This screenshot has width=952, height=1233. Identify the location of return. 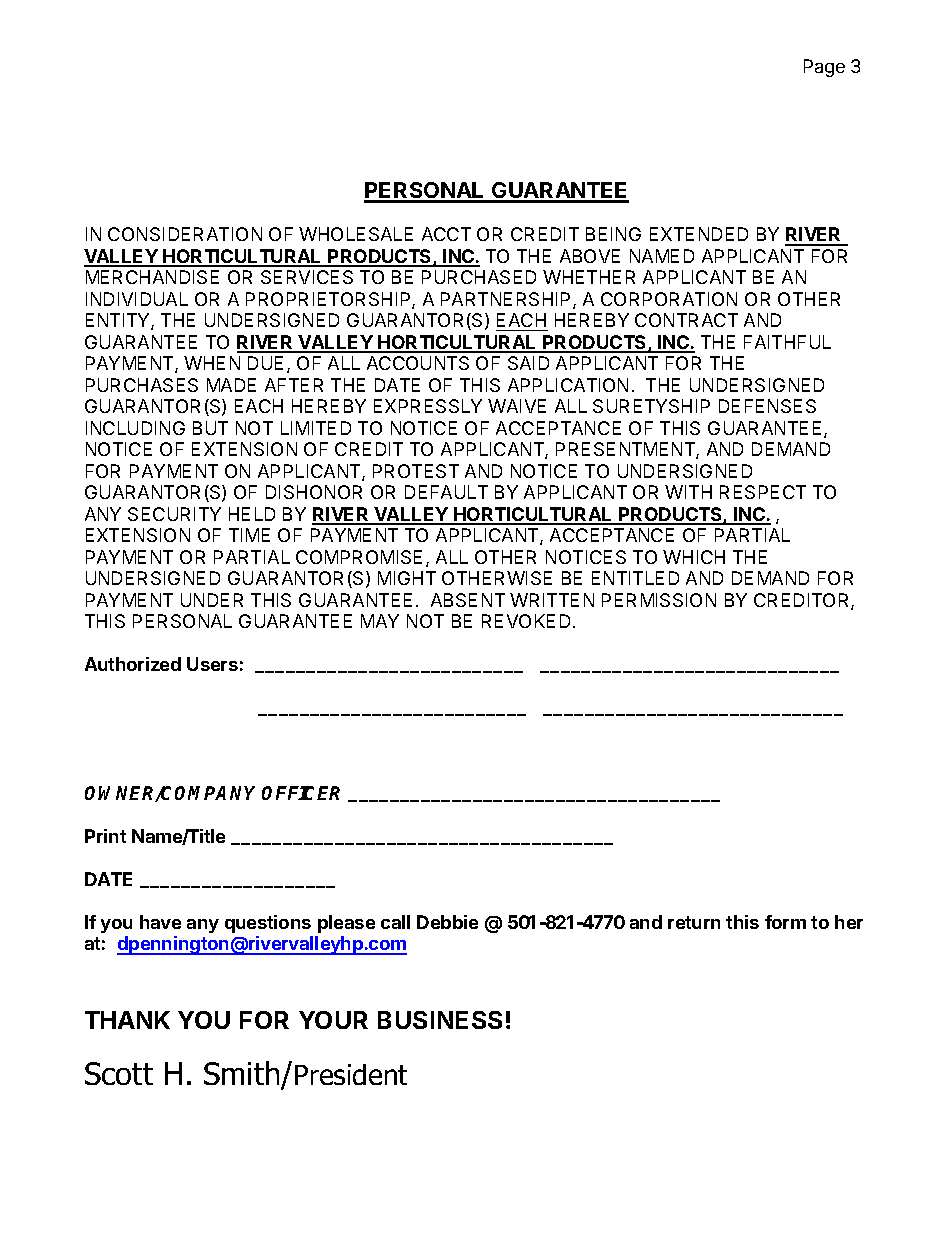
(694, 922).
